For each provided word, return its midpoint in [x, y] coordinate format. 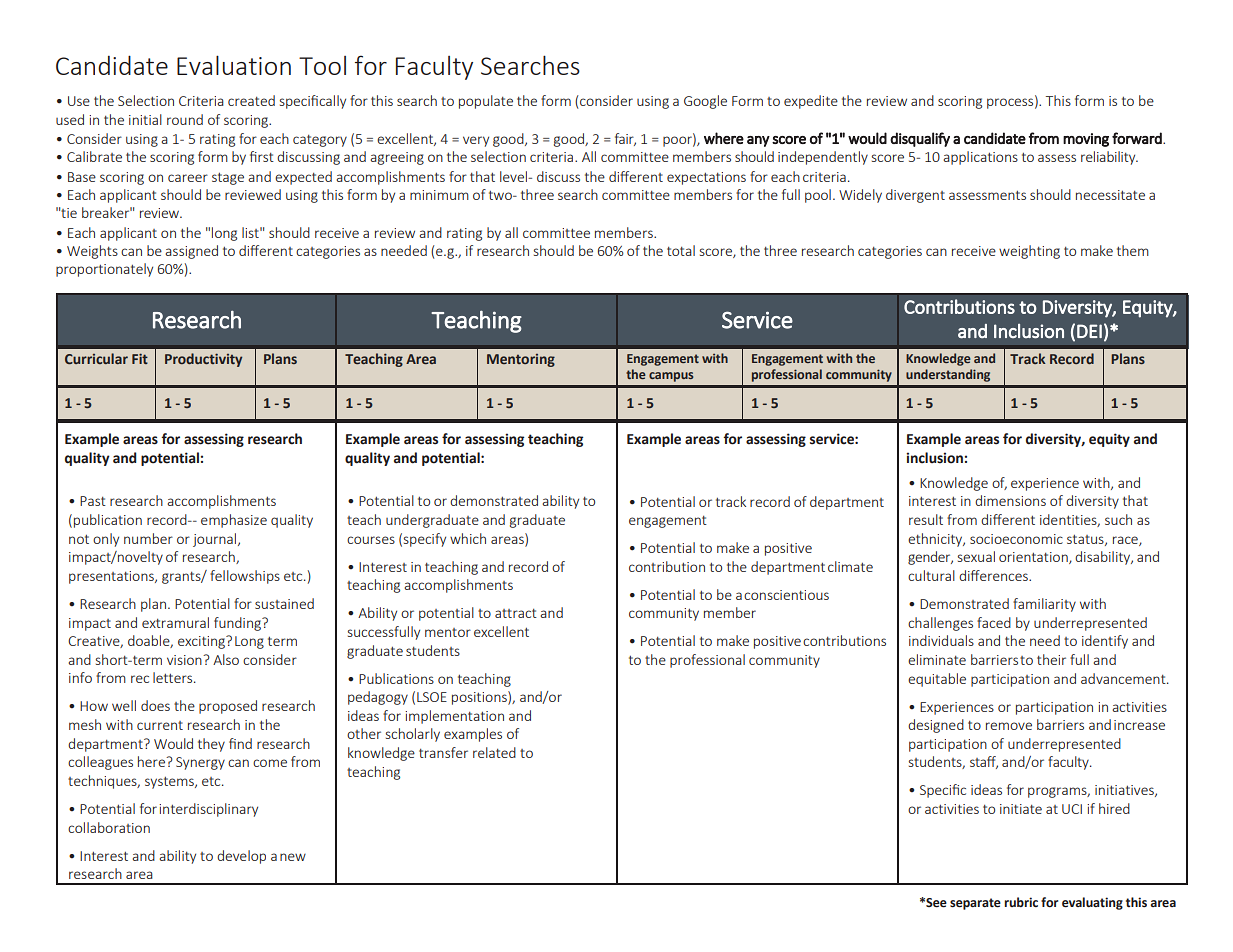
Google [705, 102]
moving [1086, 140]
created [251, 100]
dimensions [1010, 500]
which [468, 538]
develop [241, 857]
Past [93, 501]
